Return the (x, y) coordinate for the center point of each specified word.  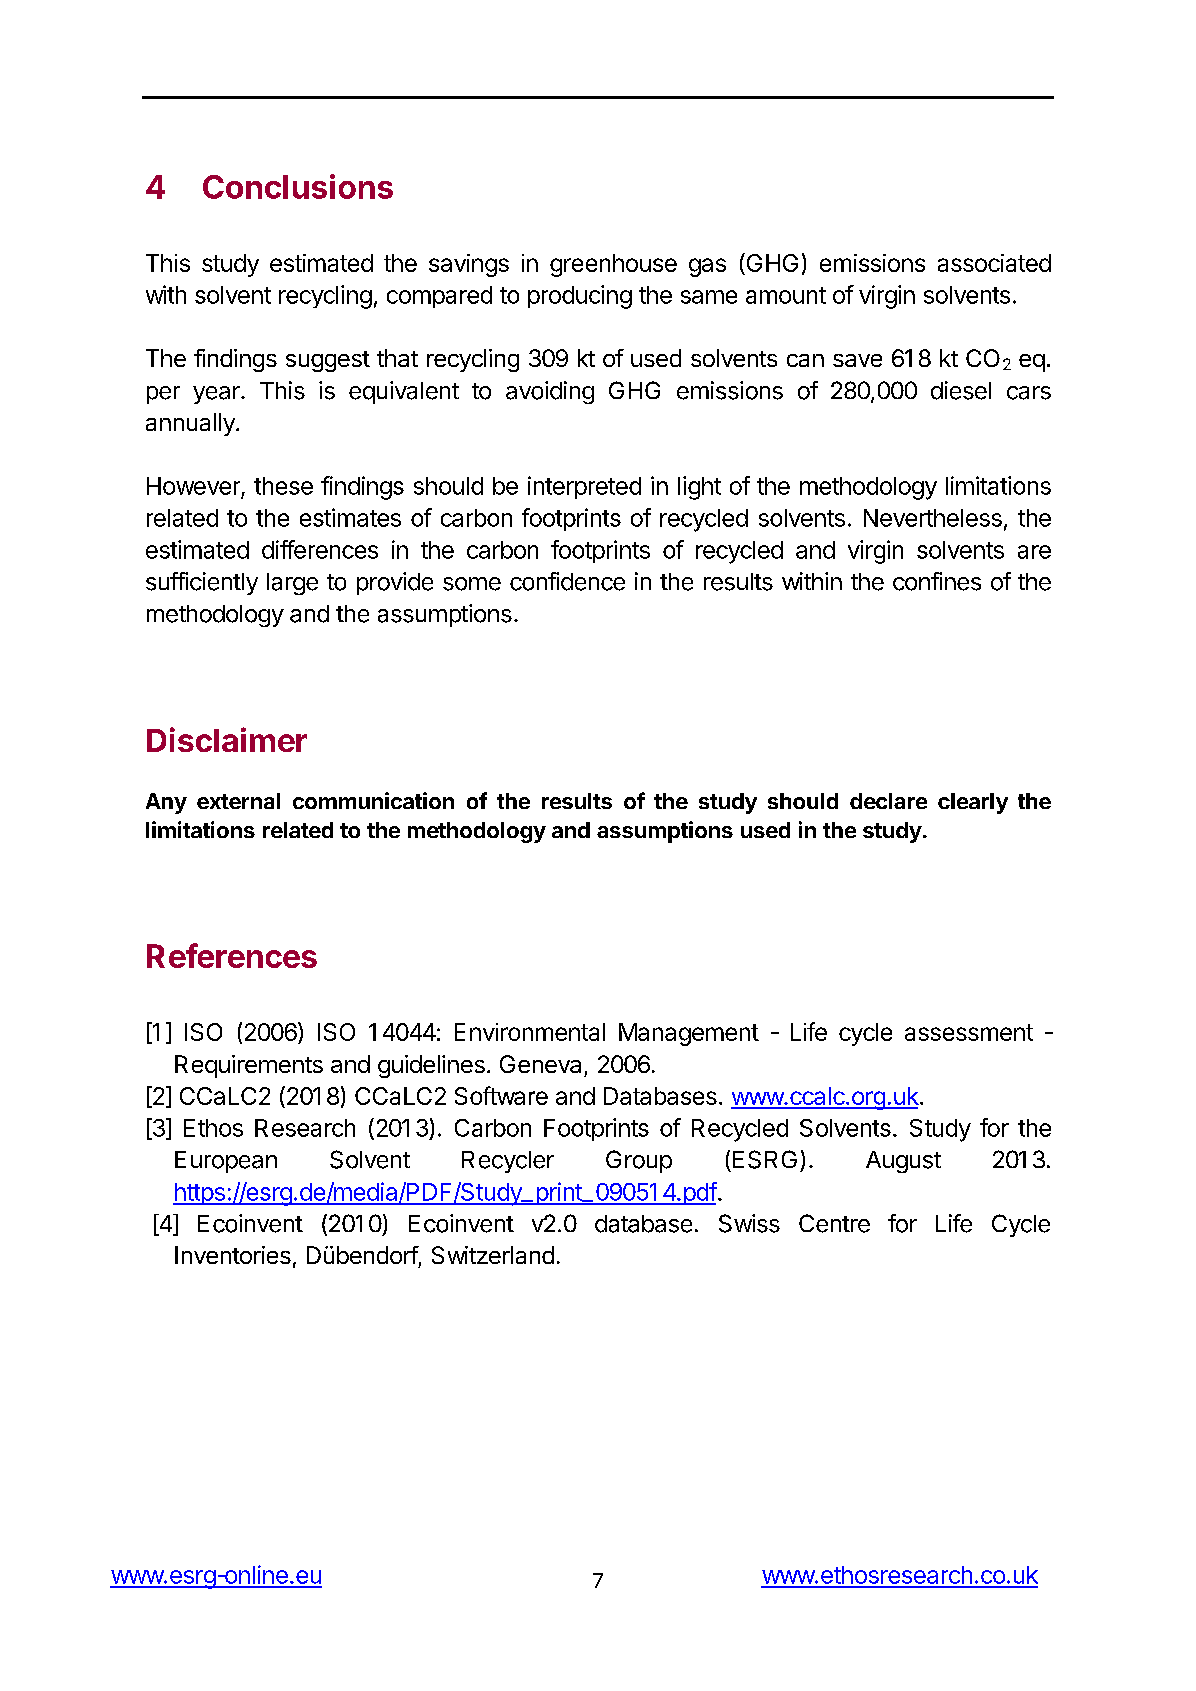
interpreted (584, 487)
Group (639, 1161)
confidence (567, 581)
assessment (969, 1032)
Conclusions (298, 186)
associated (994, 263)
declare (888, 801)
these (283, 486)
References (232, 955)
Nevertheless (933, 518)
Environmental (530, 1032)
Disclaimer (227, 739)
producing (580, 297)
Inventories (233, 1255)
